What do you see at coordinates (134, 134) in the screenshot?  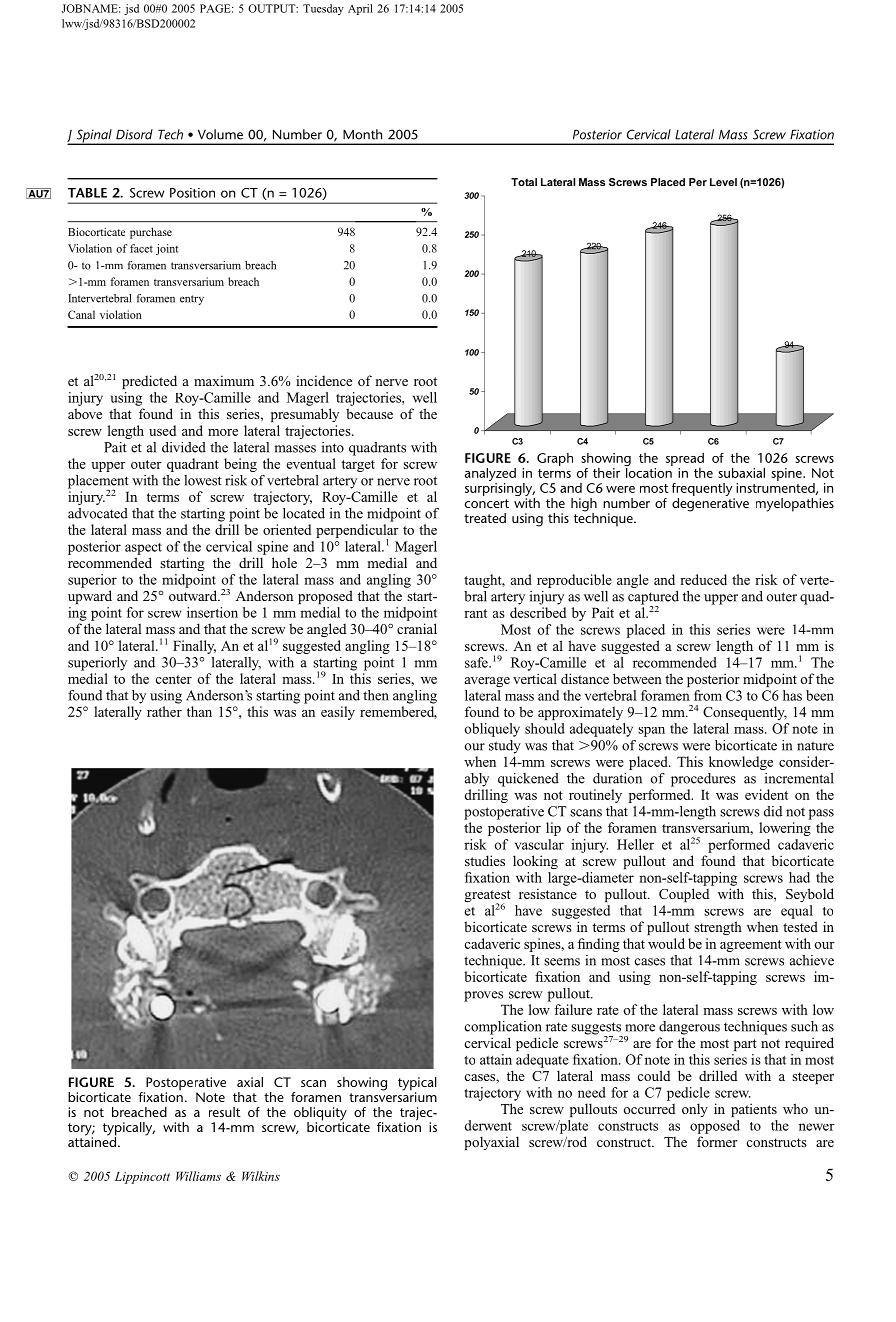 I see `Disord` at bounding box center [134, 134].
